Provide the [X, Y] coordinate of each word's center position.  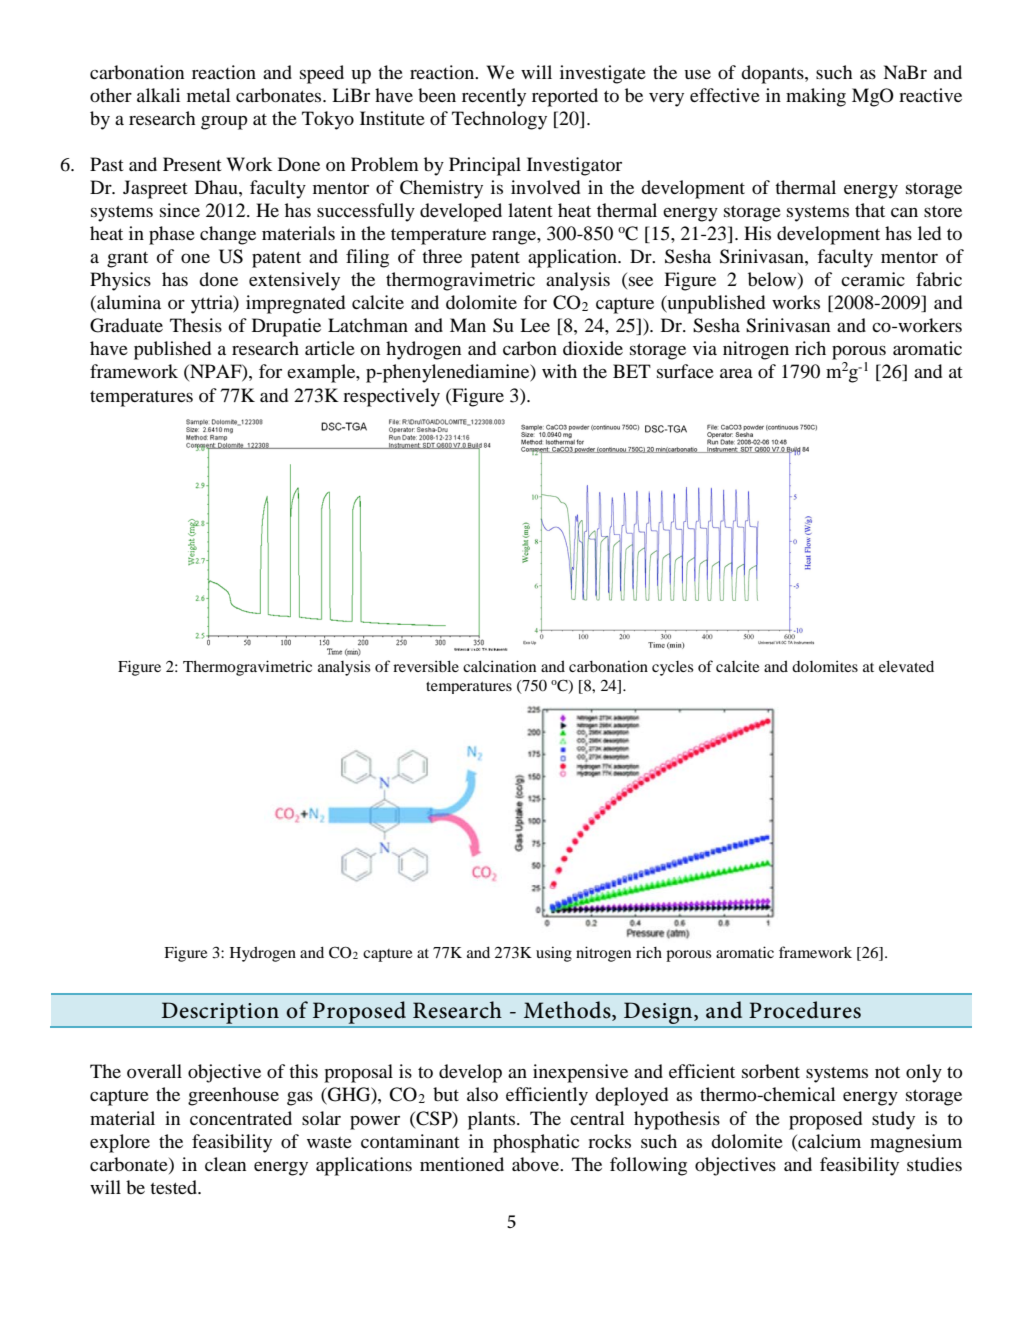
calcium [828, 1141]
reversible [426, 666]
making [816, 97]
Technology [499, 120]
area [736, 373]
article [330, 348]
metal [209, 95]
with [559, 371]
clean [225, 1164]
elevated [906, 666]
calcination [499, 666]
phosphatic [536, 1143]
